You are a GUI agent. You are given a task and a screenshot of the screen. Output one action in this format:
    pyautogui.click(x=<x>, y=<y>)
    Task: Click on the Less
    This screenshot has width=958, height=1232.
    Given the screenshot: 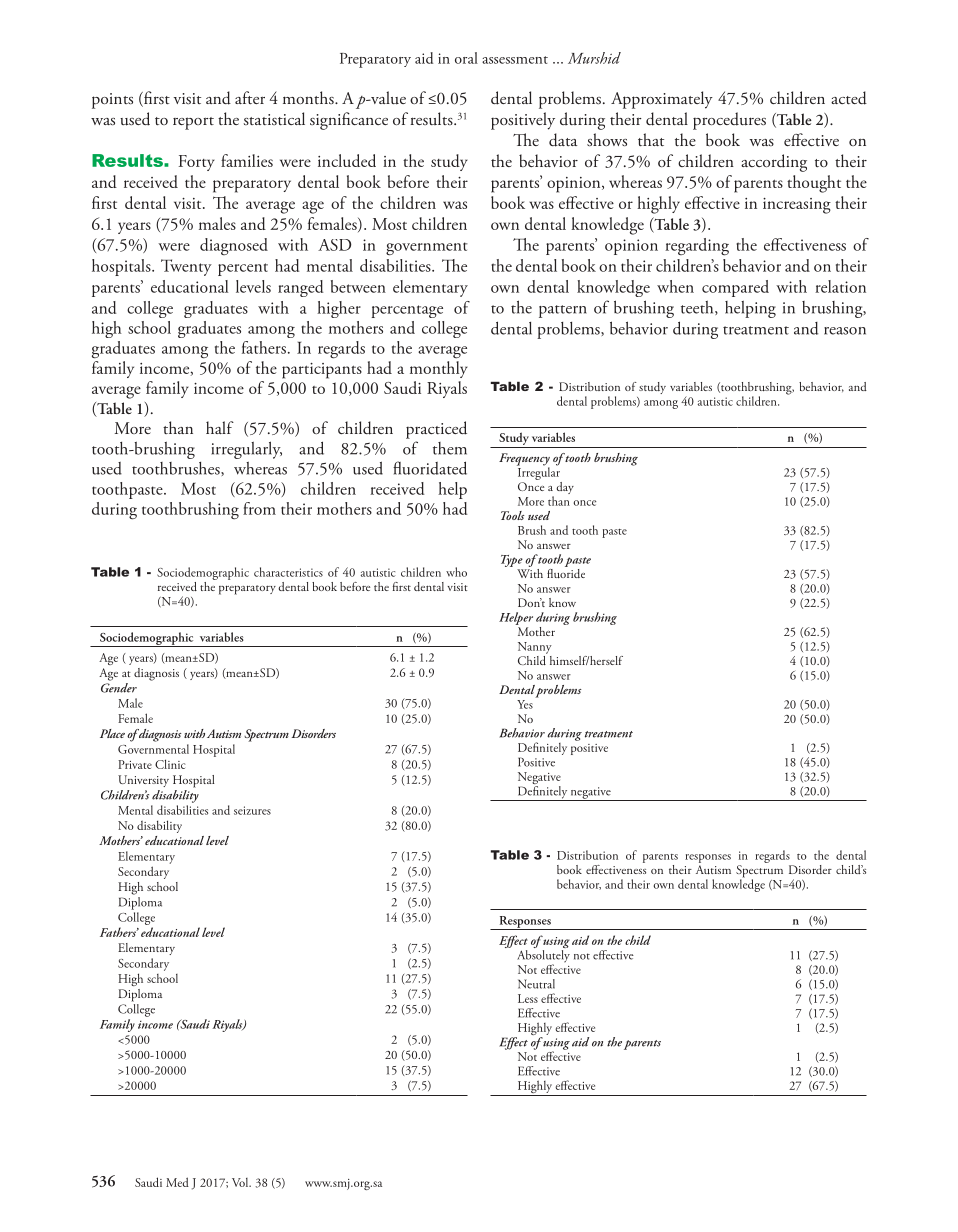 What is the action you would take?
    pyautogui.click(x=528, y=998)
